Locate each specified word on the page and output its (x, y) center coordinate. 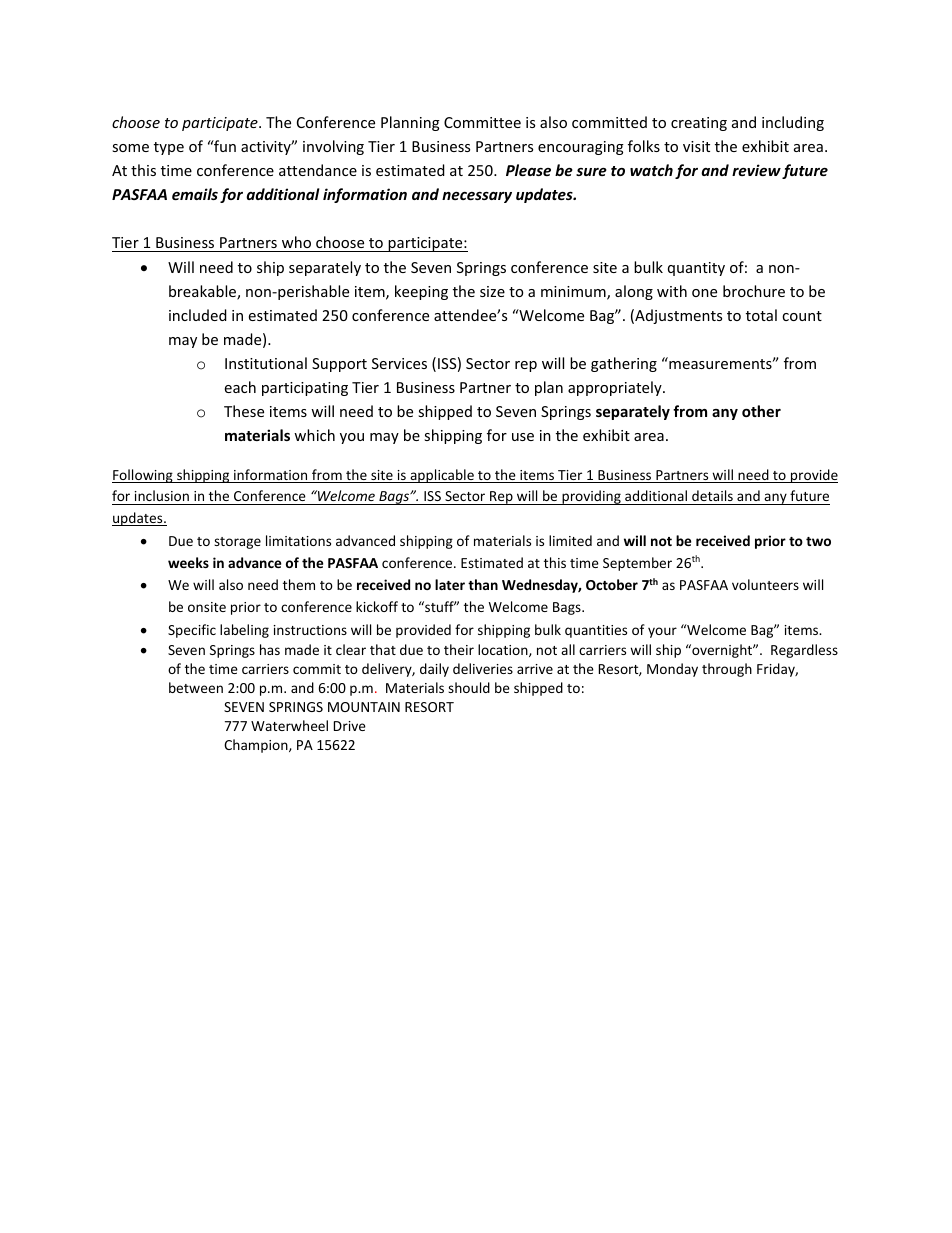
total (761, 315)
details (712, 497)
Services (399, 363)
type (169, 148)
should (469, 687)
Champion (257, 746)
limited (570, 540)
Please (528, 170)
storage (237, 543)
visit (696, 146)
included (198, 315)
